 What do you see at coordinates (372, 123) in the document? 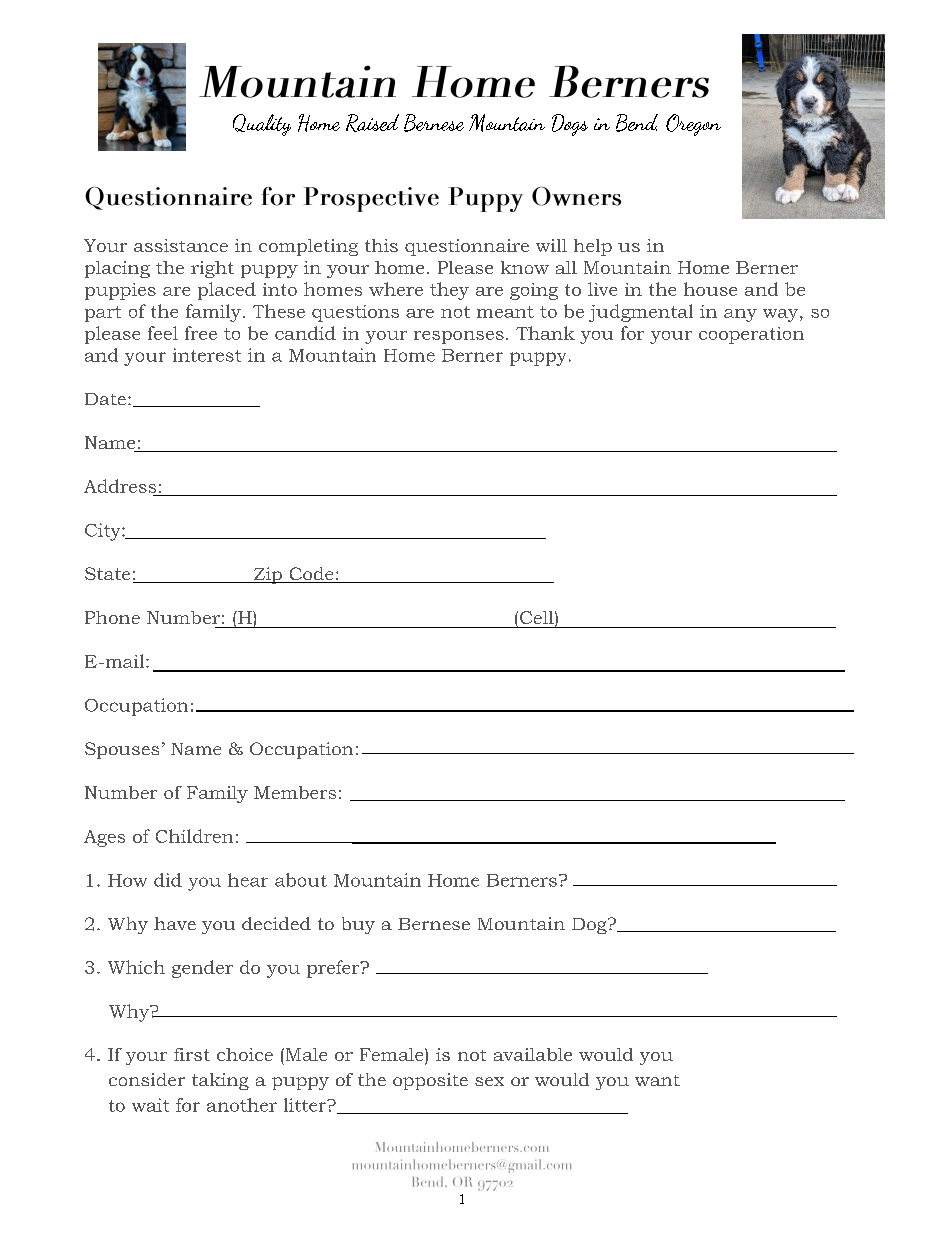
I see `Raised` at bounding box center [372, 123].
